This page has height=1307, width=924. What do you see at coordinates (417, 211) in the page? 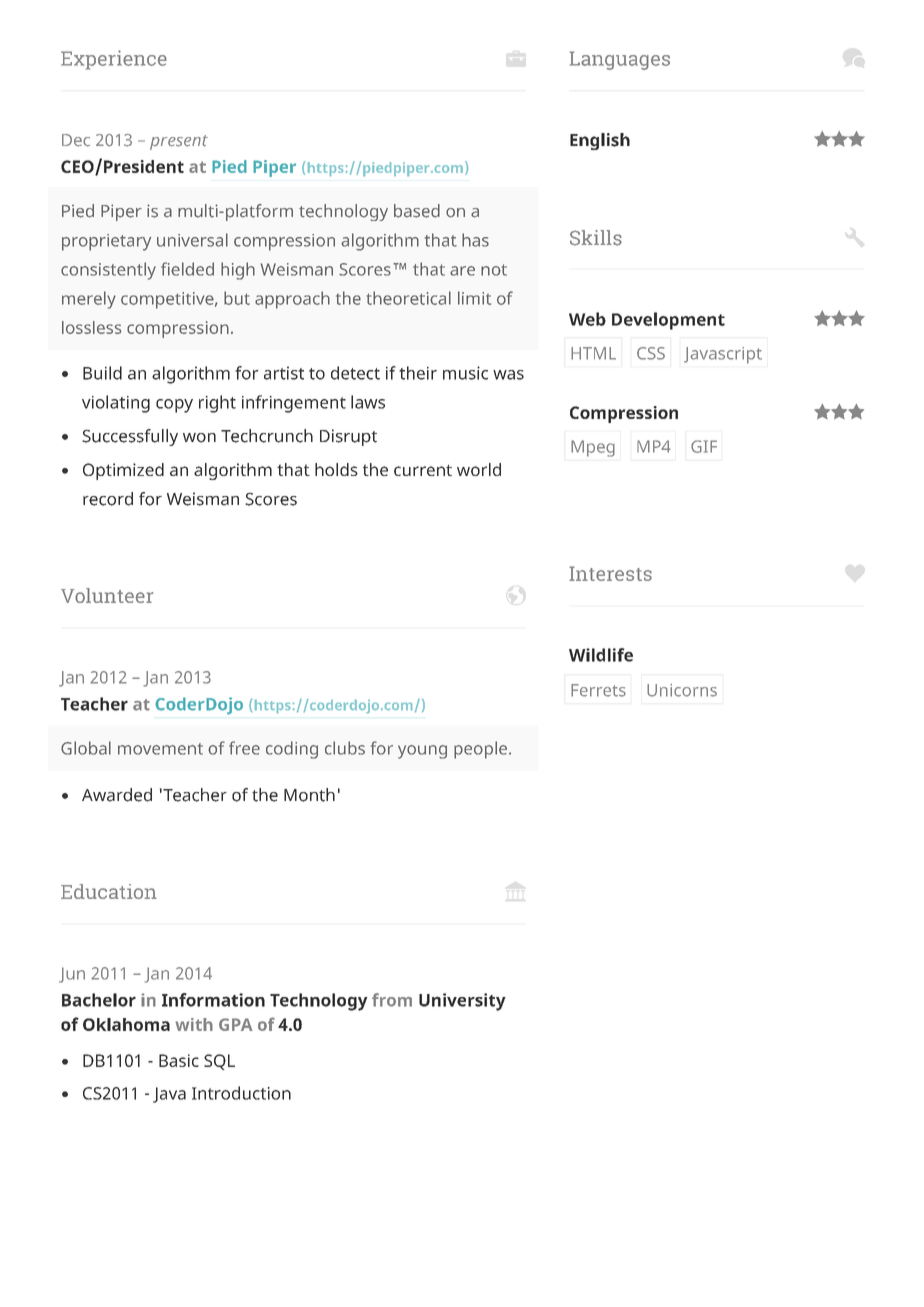
I see `based` at bounding box center [417, 211].
